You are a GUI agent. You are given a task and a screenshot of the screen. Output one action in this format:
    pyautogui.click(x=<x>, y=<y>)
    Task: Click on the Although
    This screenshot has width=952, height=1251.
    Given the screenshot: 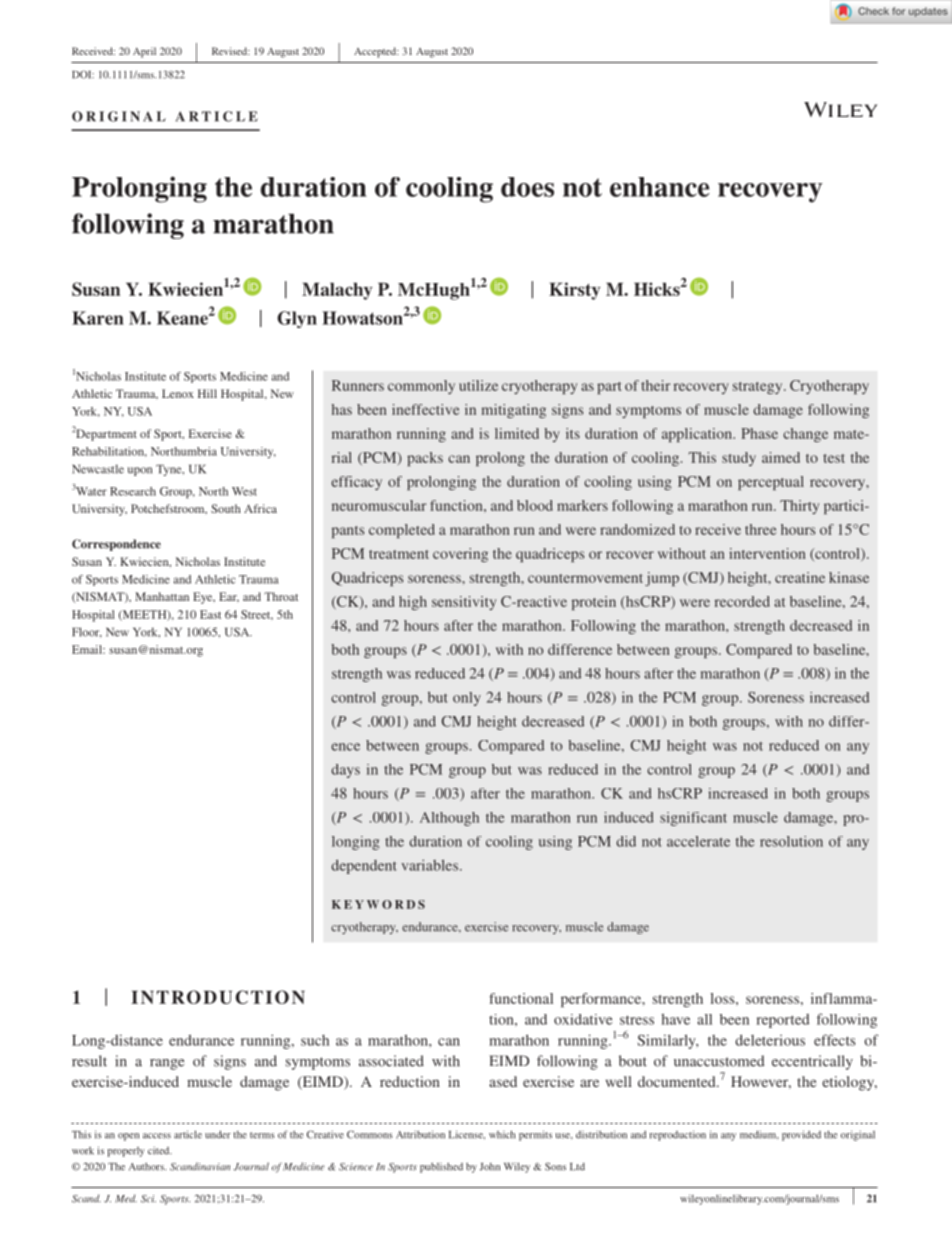 What is the action you would take?
    pyautogui.click(x=449, y=819)
